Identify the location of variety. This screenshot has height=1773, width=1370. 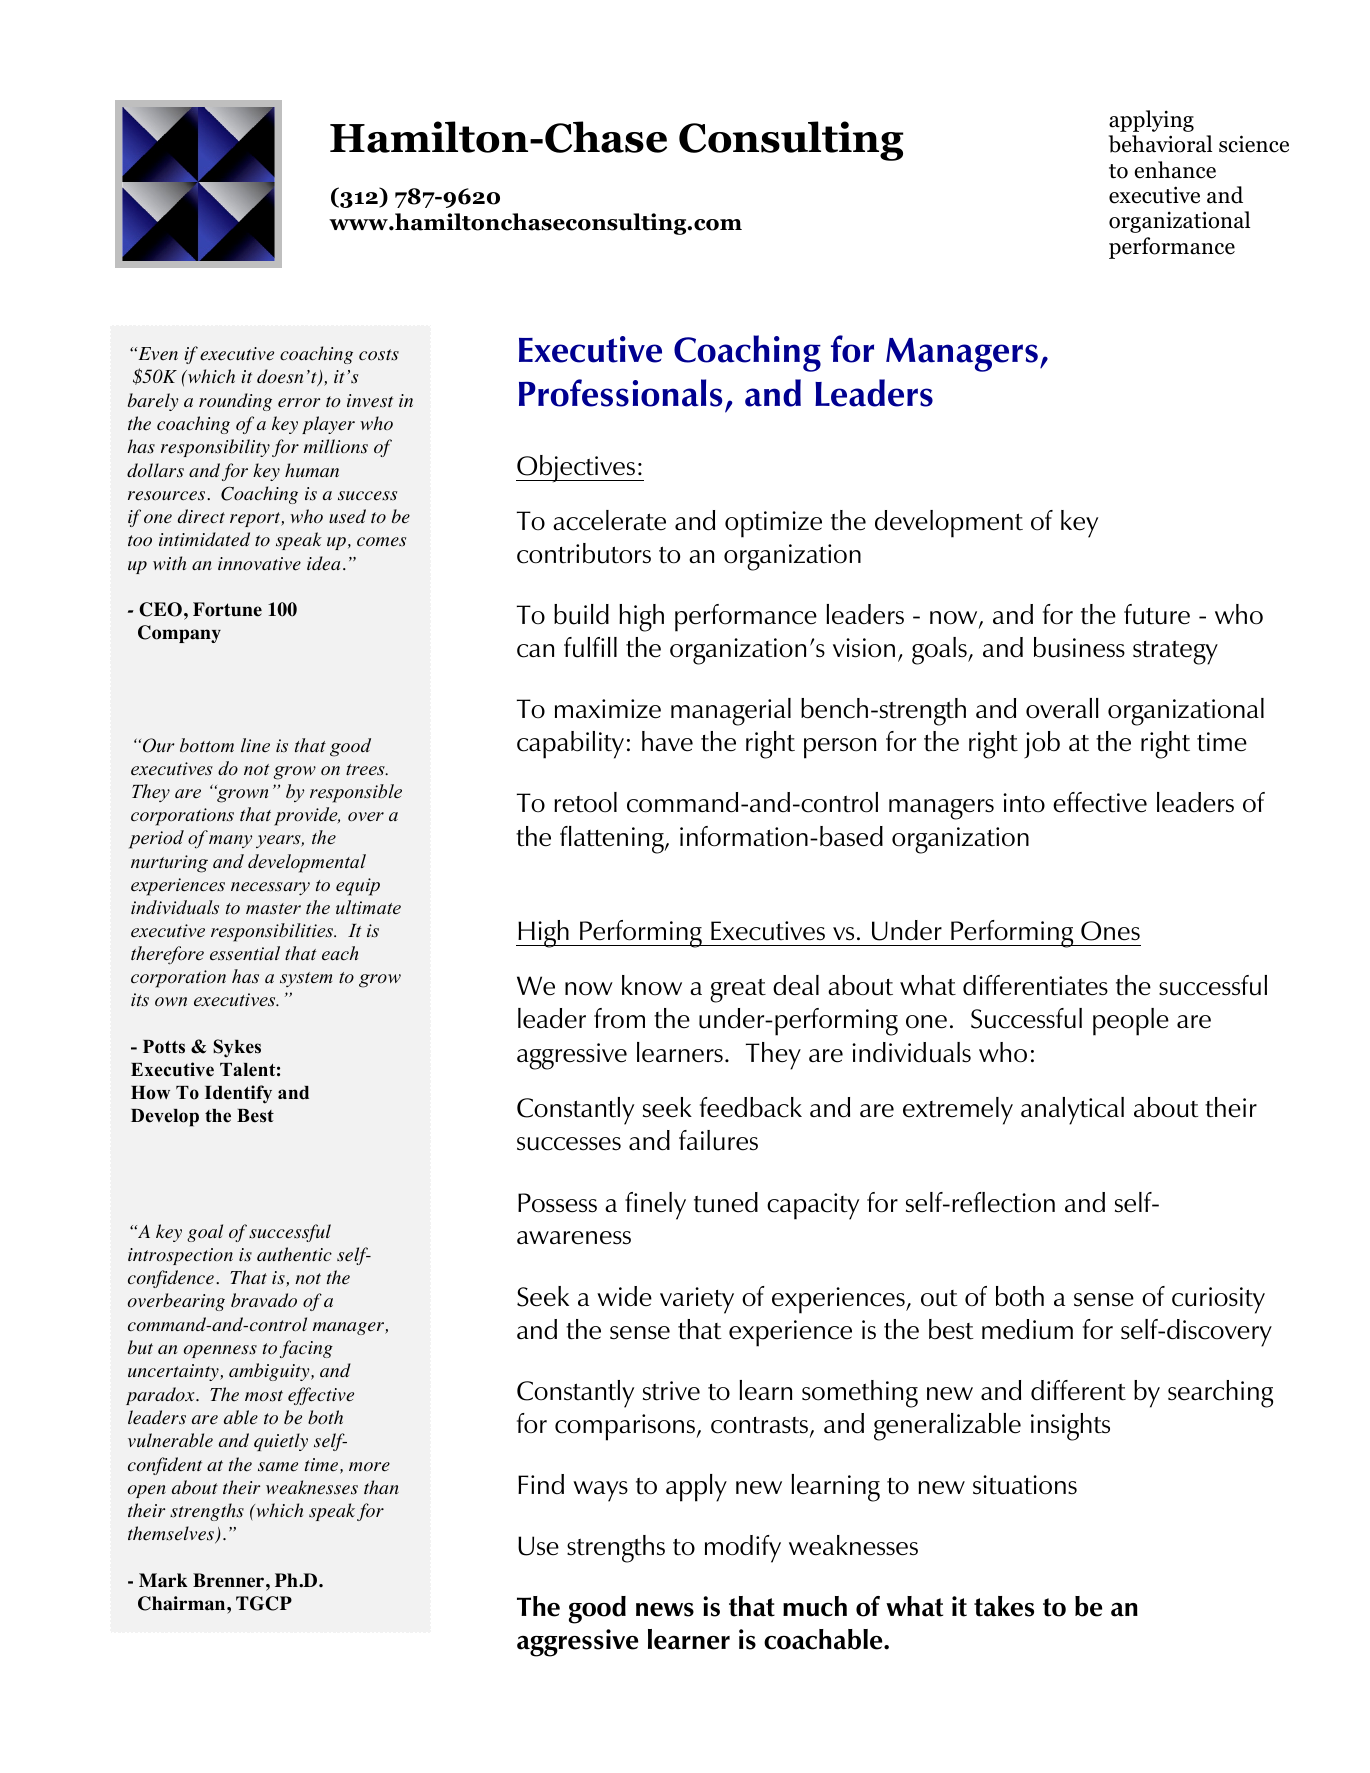
(697, 1300).
